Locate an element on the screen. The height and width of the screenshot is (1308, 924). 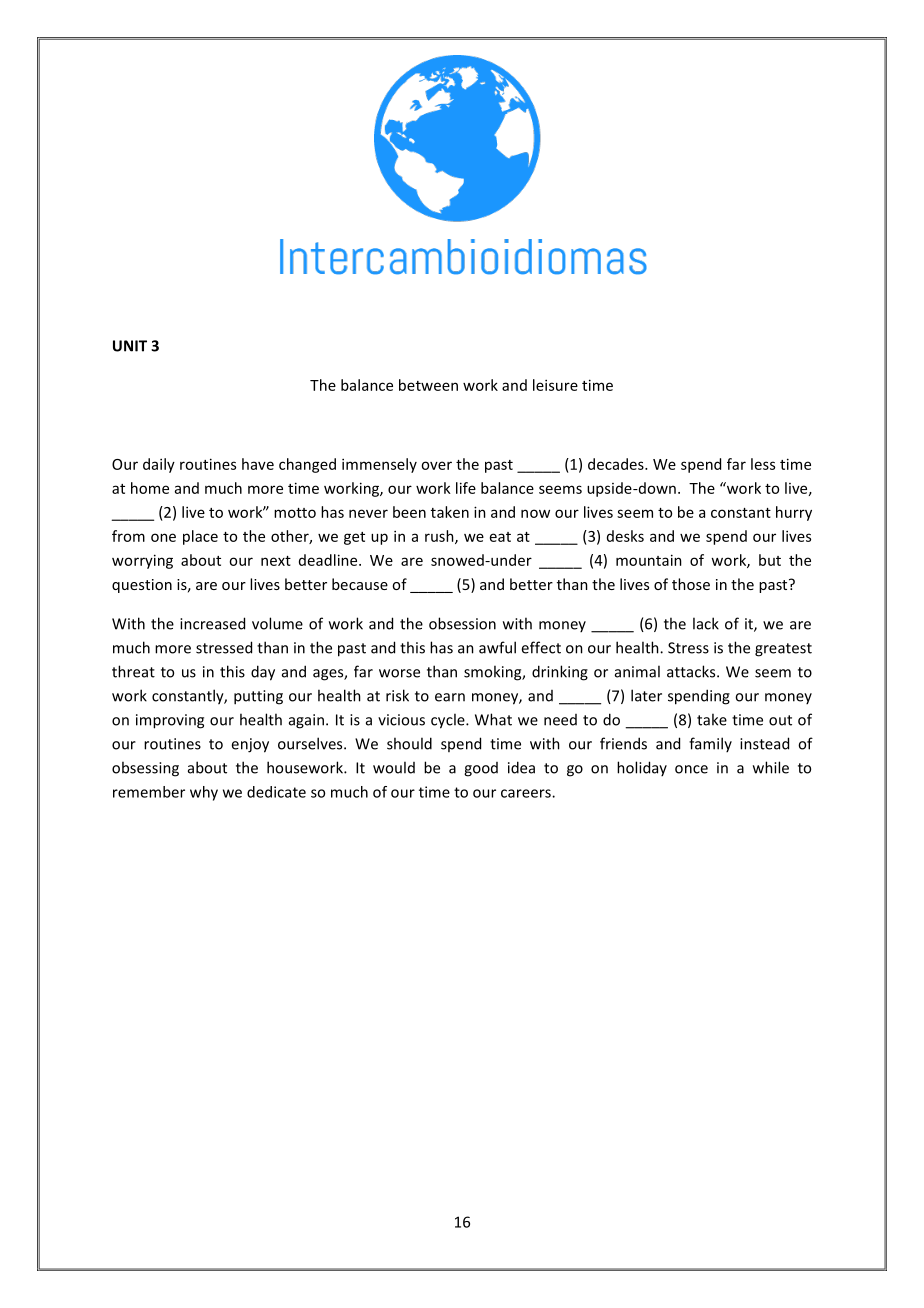
attacks is located at coordinates (692, 671).
